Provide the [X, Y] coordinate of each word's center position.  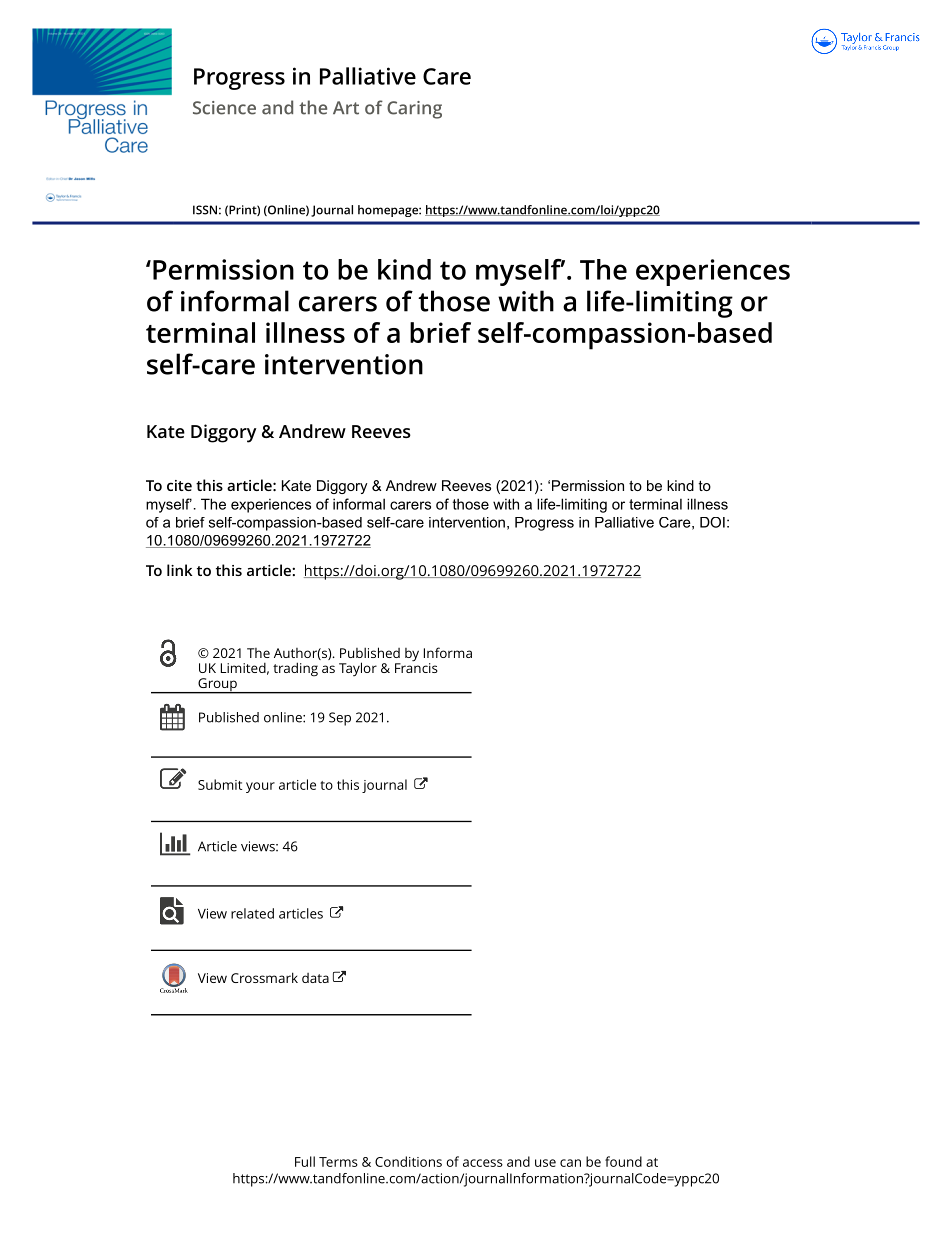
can [570, 1163]
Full [305, 1161]
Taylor [358, 669]
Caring [414, 110]
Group [217, 686]
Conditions [408, 1161]
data [315, 978]
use [545, 1163]
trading [295, 669]
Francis [416, 666]
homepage [389, 211]
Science [224, 108]
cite [179, 485]
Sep [340, 719]
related [252, 913]
